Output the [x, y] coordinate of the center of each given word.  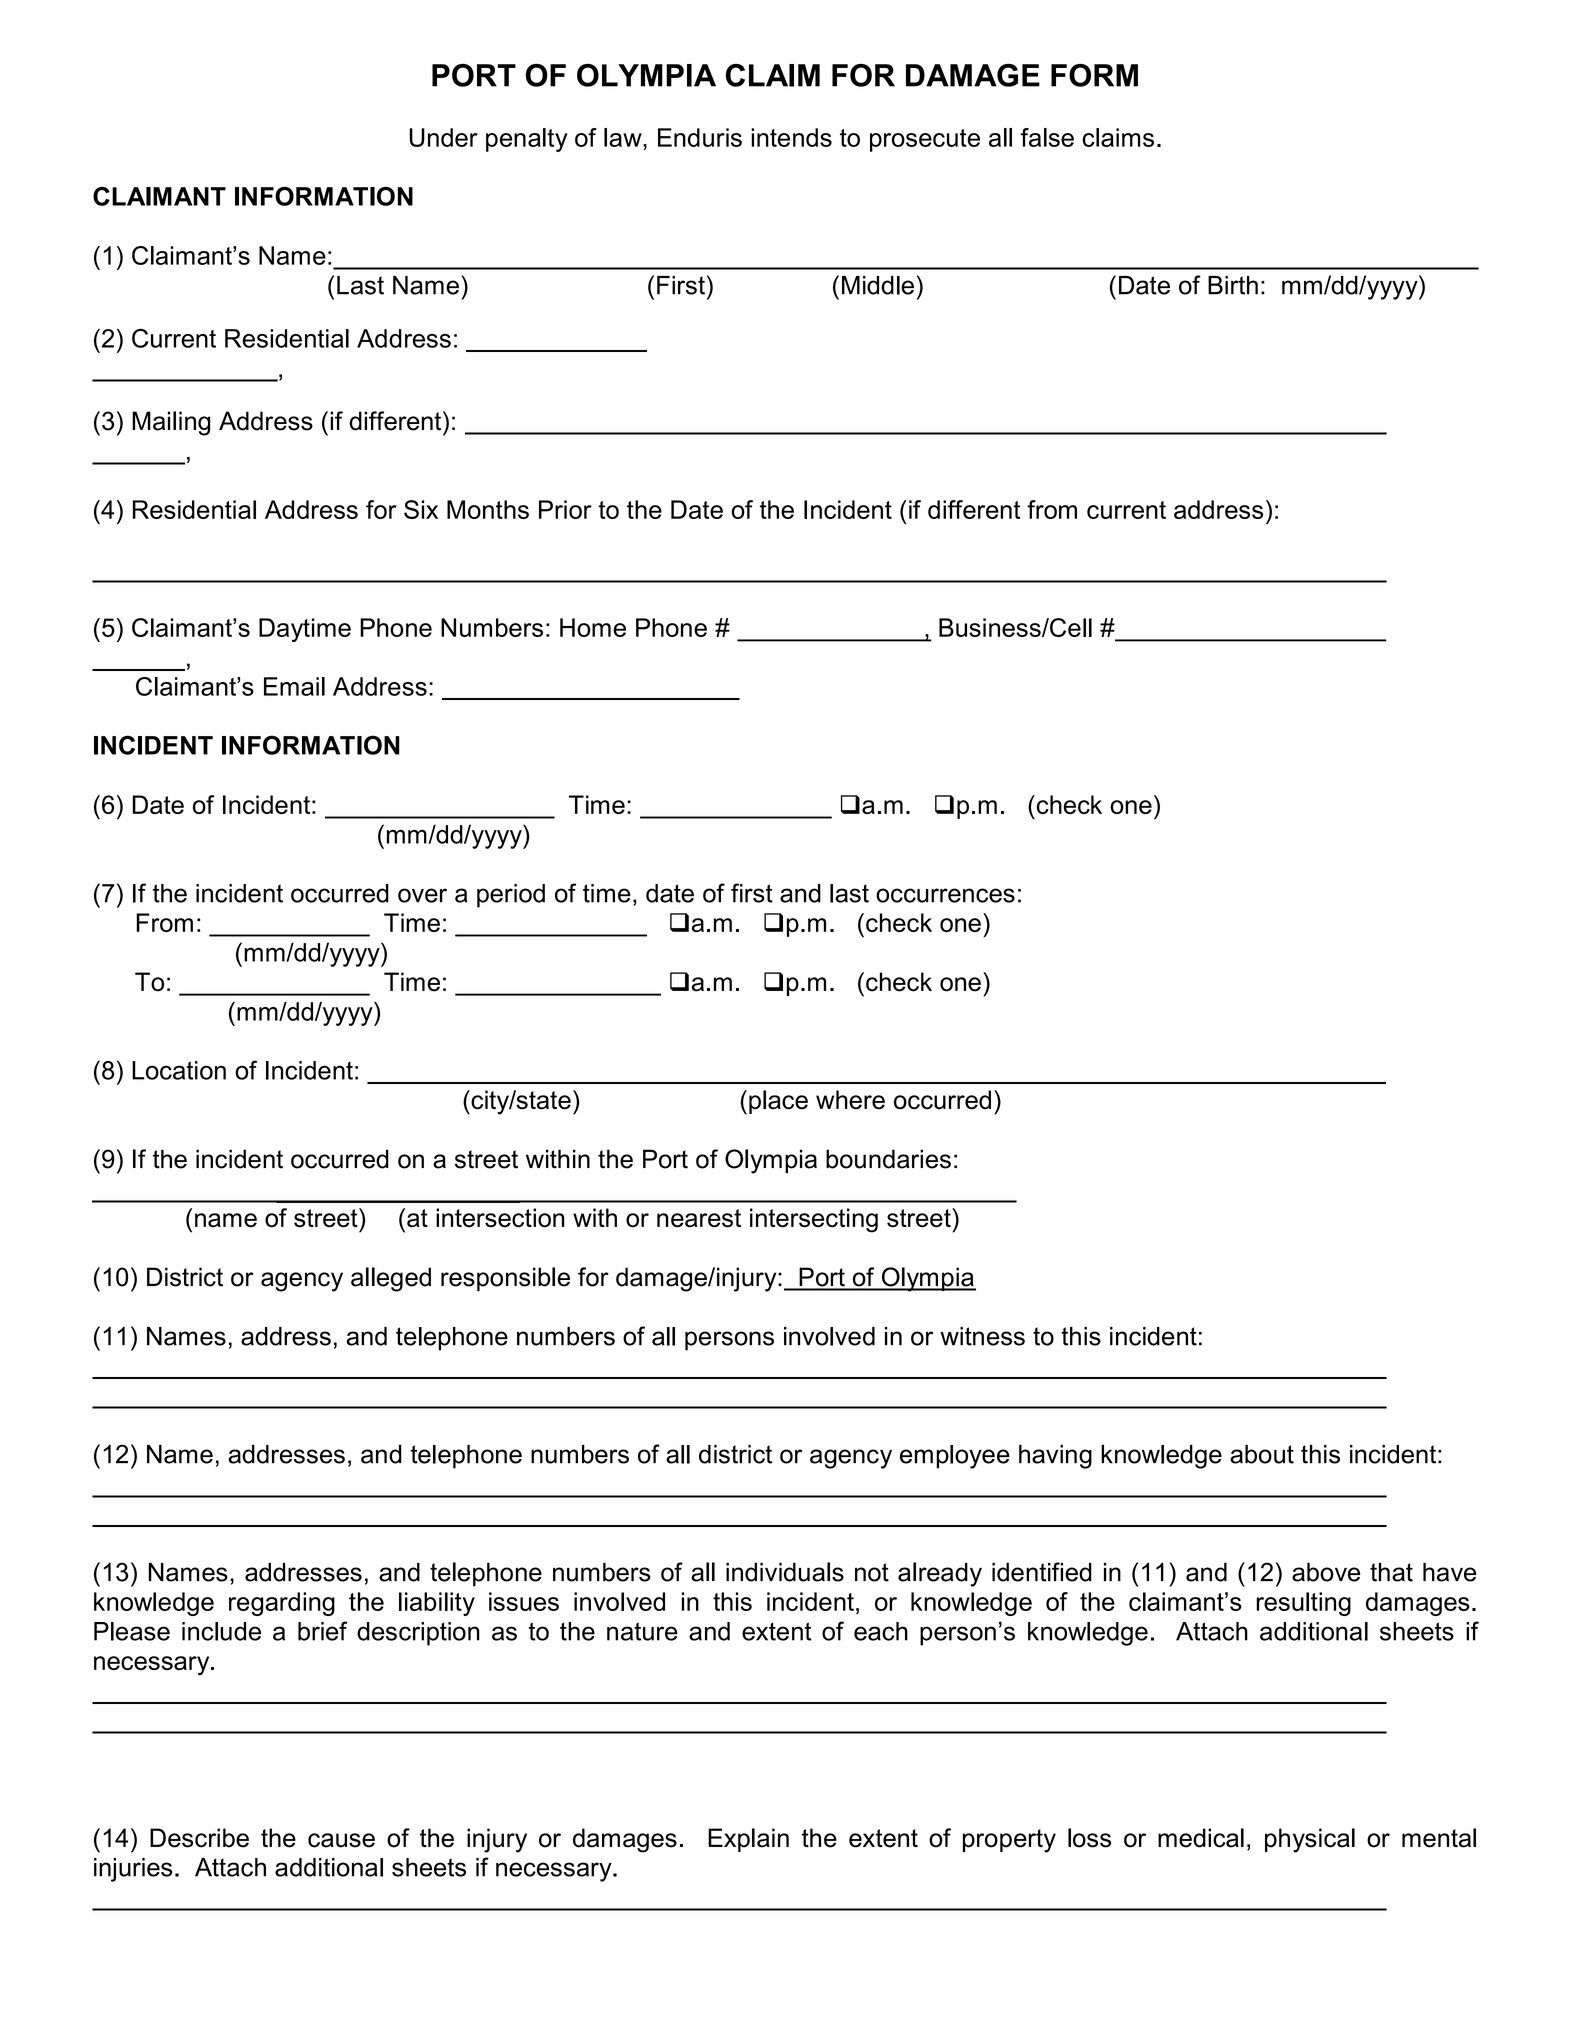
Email [294, 686]
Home [593, 627]
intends [791, 137]
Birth [1233, 285]
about [1262, 1454]
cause [341, 1840]
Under [443, 137]
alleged [391, 1279]
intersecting [814, 1220]
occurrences [945, 895]
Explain [748, 1840]
